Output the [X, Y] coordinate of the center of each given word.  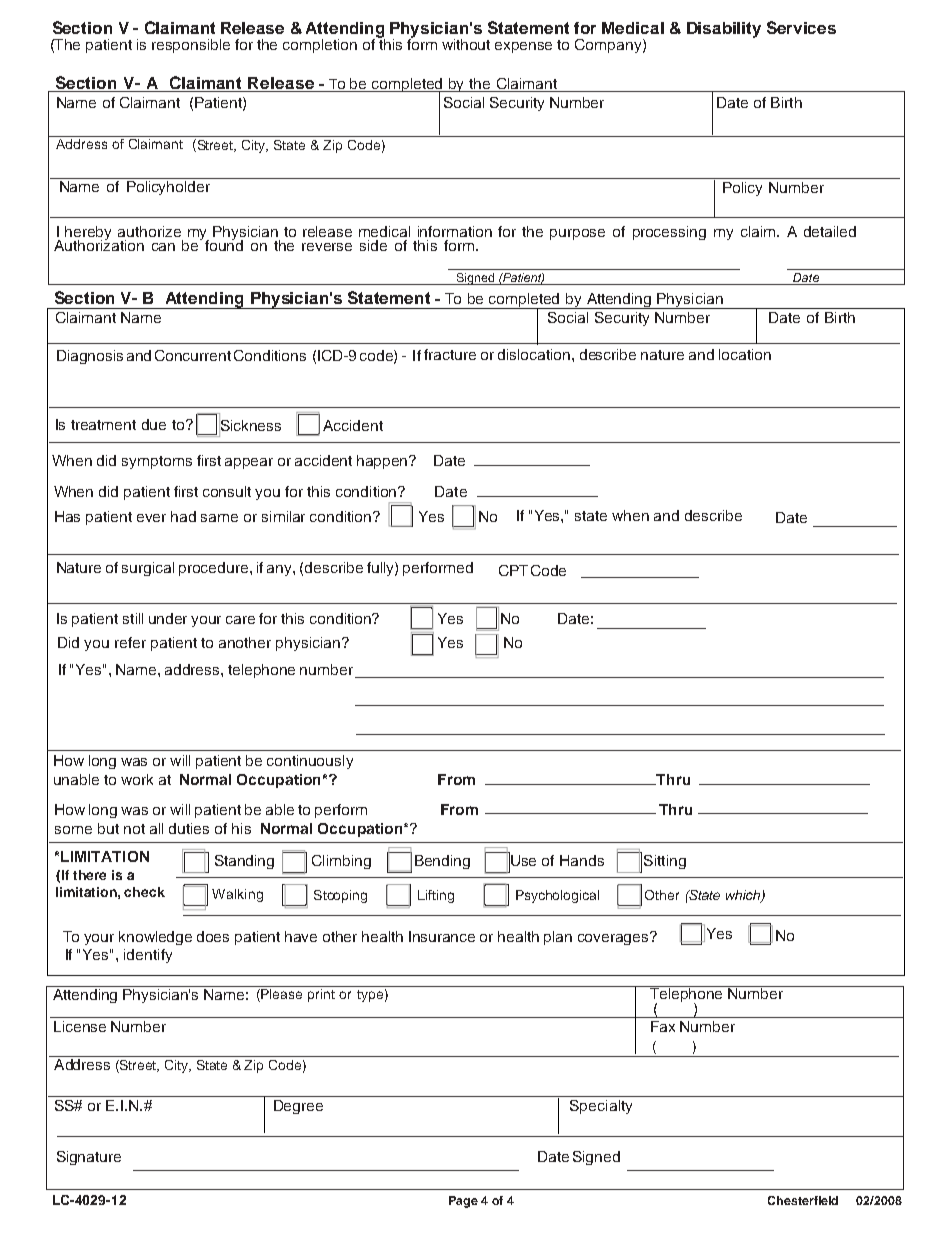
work [137, 779]
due [154, 424]
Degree [298, 1107]
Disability [724, 30]
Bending [442, 862]
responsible [191, 46]
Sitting [665, 862]
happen [384, 462]
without [466, 44]
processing [669, 233]
